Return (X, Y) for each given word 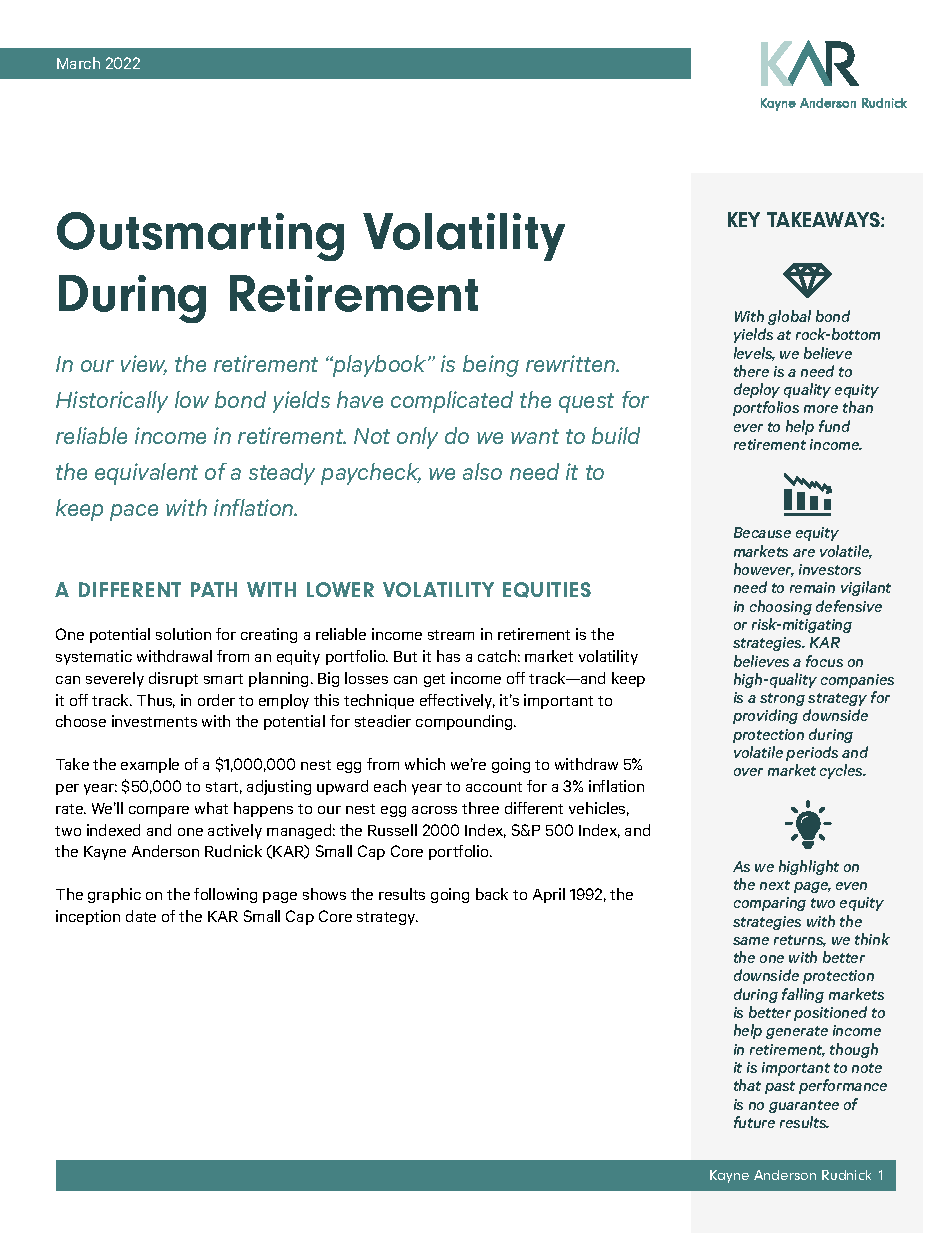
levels (754, 354)
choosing (781, 607)
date (141, 916)
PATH (214, 589)
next (775, 885)
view (144, 365)
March (78, 63)
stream (451, 635)
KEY (744, 219)
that (747, 1085)
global (789, 317)
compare (159, 811)
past (780, 1087)
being (491, 366)
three (480, 808)
